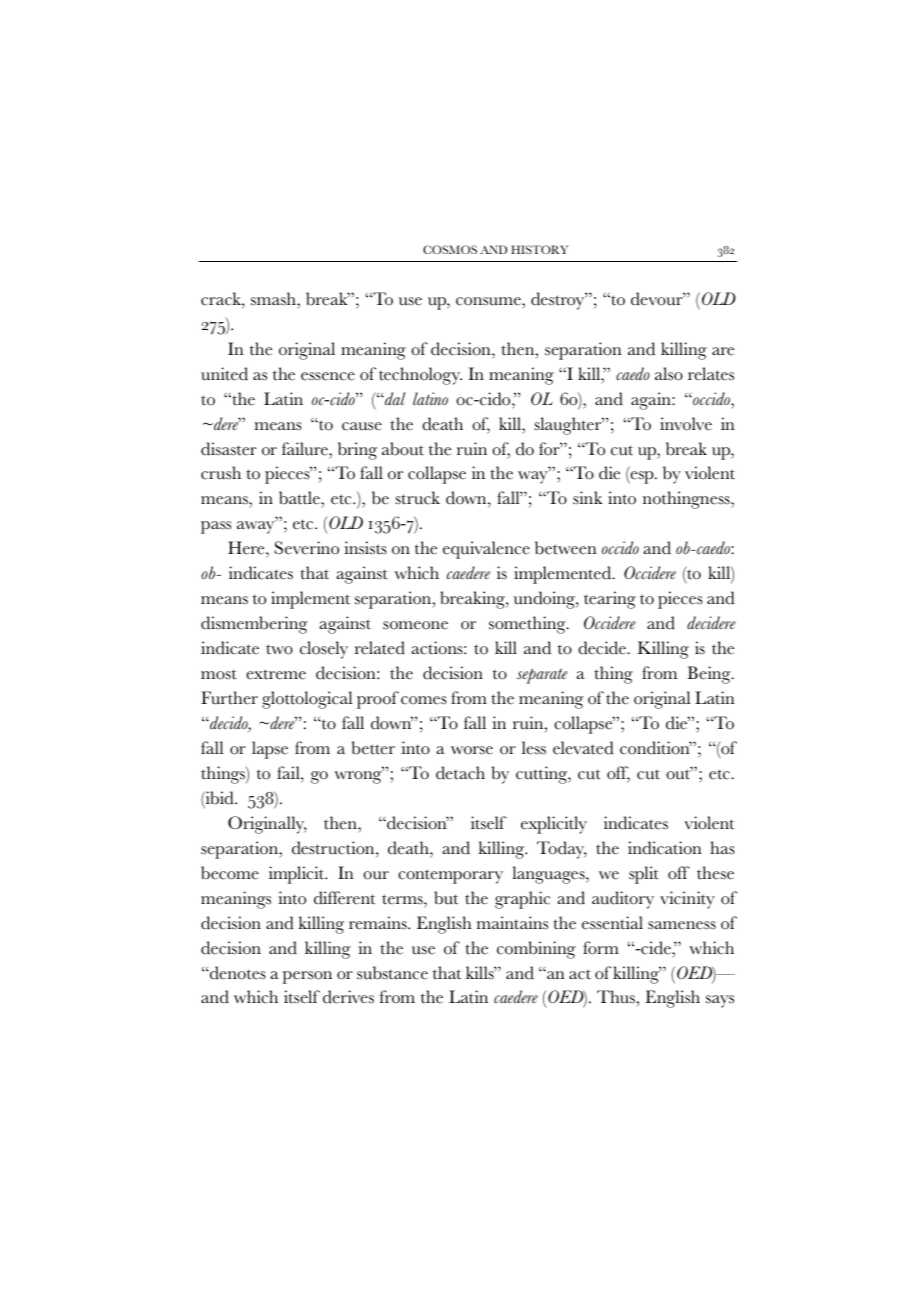 The height and width of the image is (1309, 924). I want to click on indication, so click(665, 848).
